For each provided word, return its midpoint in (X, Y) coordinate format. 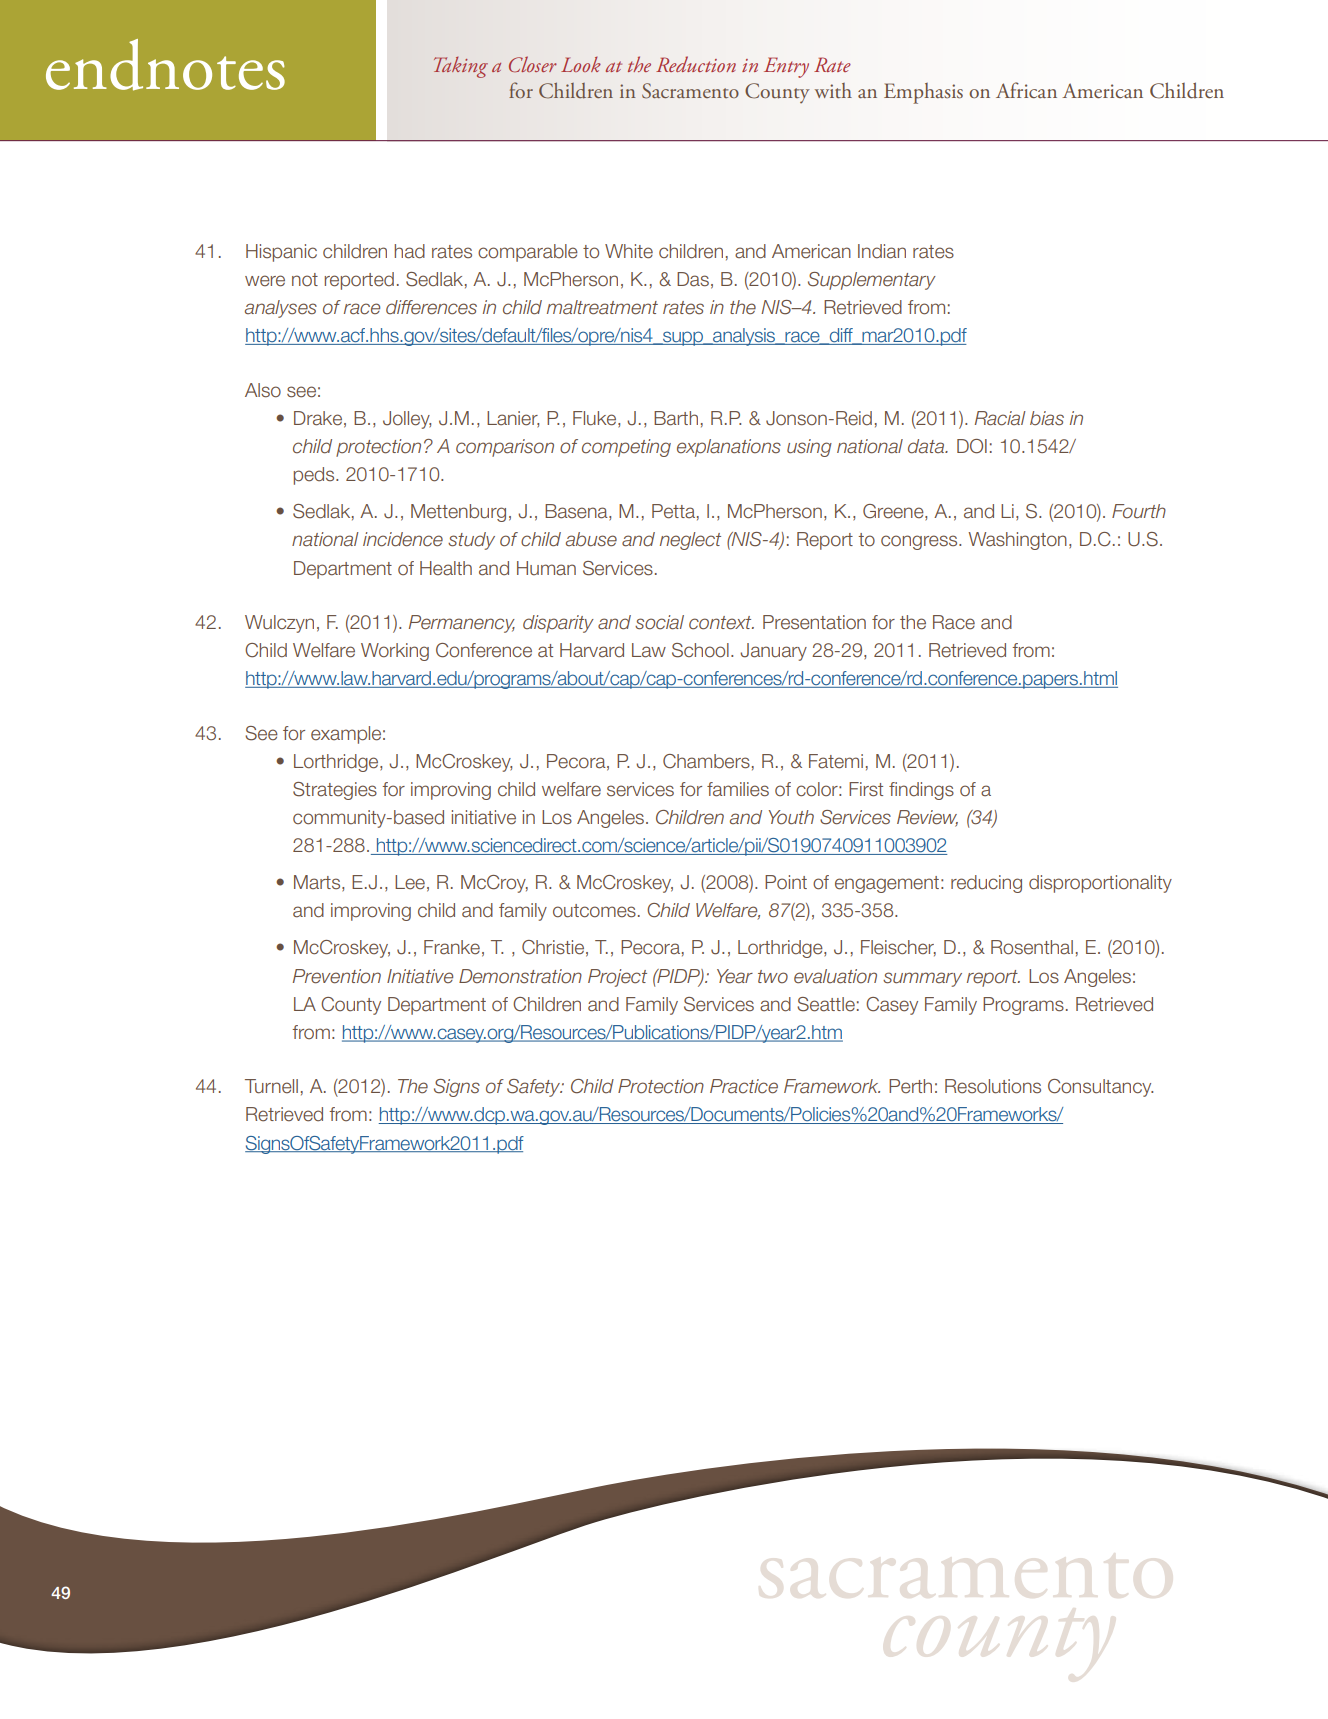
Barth (676, 418)
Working (395, 652)
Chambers (706, 761)
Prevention (337, 976)
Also (263, 390)
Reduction (696, 64)
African (1026, 90)
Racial (1000, 418)
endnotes (165, 65)
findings (921, 791)
